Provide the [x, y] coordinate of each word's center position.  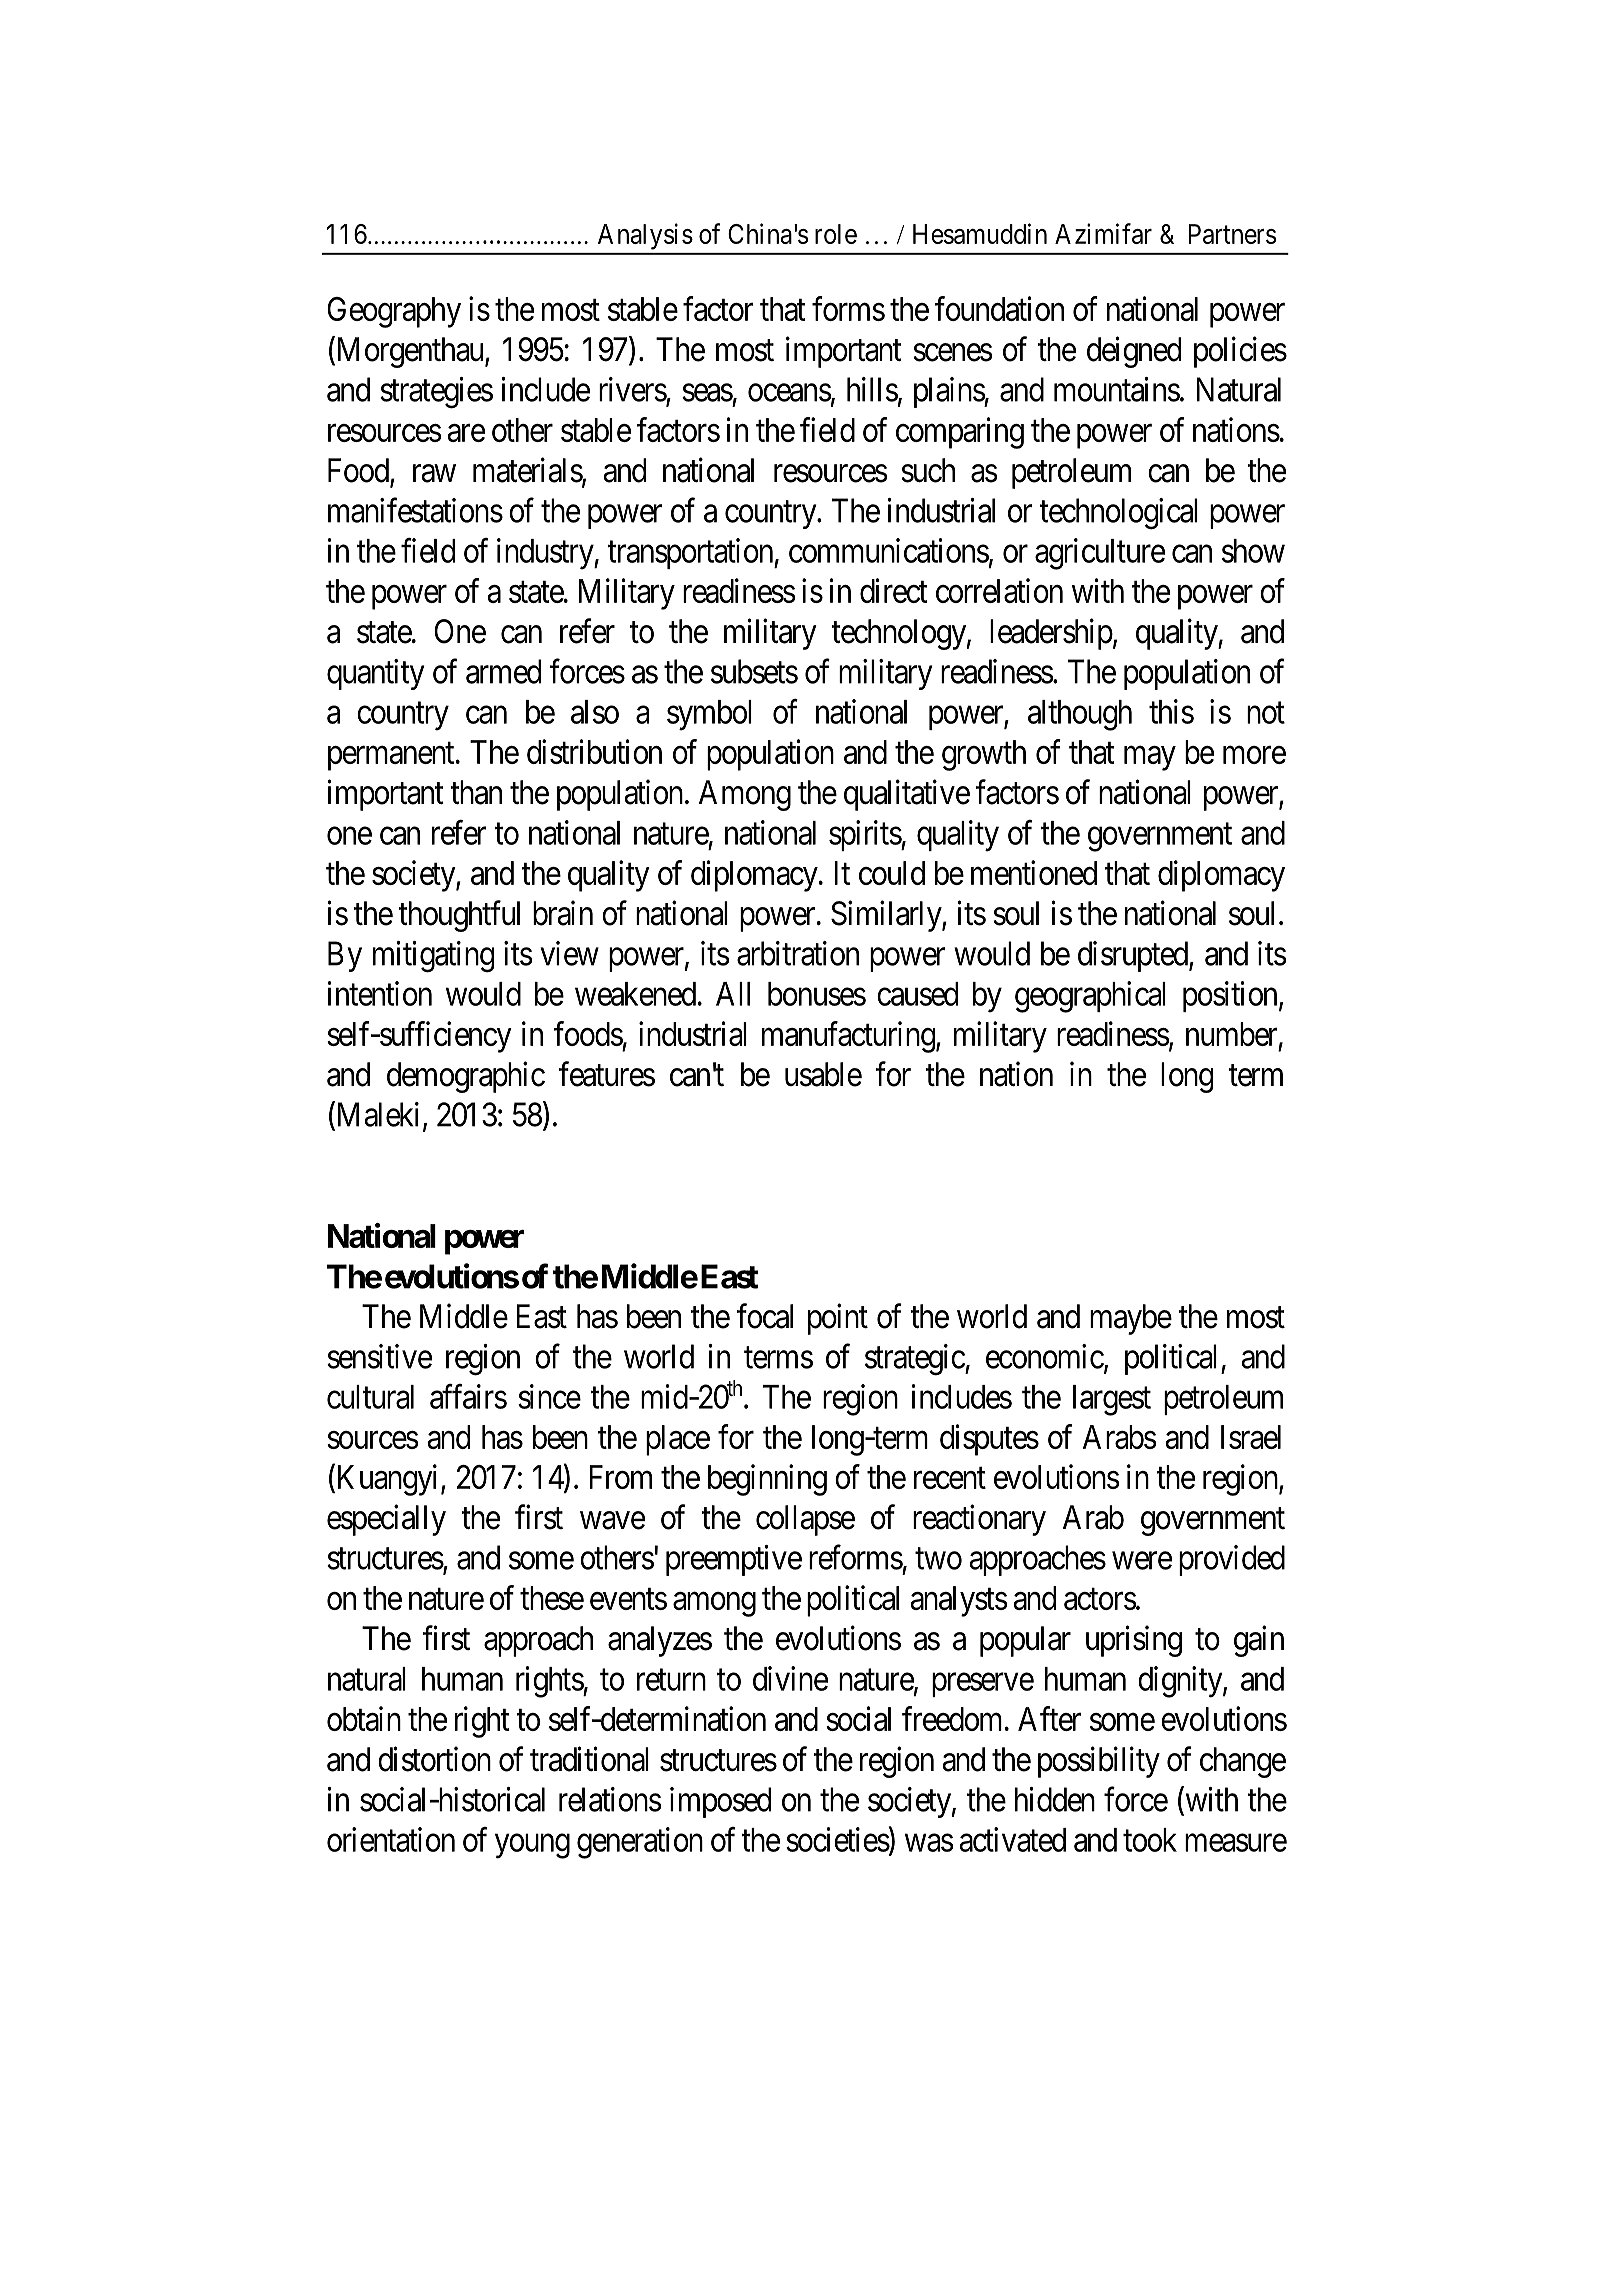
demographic [466, 1077]
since [549, 1396]
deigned [1134, 352]
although [1080, 715]
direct [894, 590]
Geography [394, 312]
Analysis [645, 236]
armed [503, 671]
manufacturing [849, 1037]
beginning [767, 1480]
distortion [434, 1759]
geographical [1090, 997]
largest [1112, 1400]
